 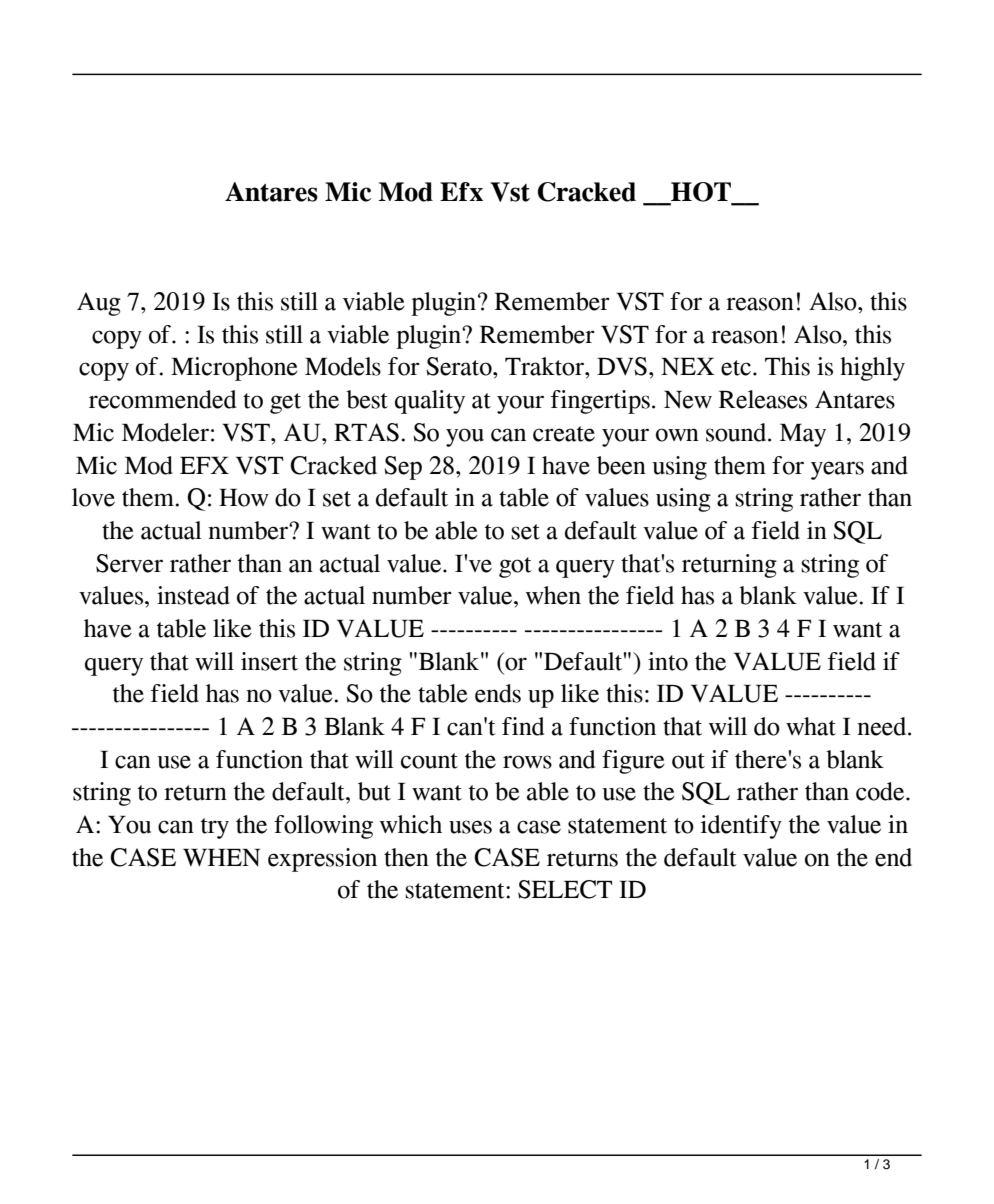 I want to click on what, so click(x=811, y=726).
